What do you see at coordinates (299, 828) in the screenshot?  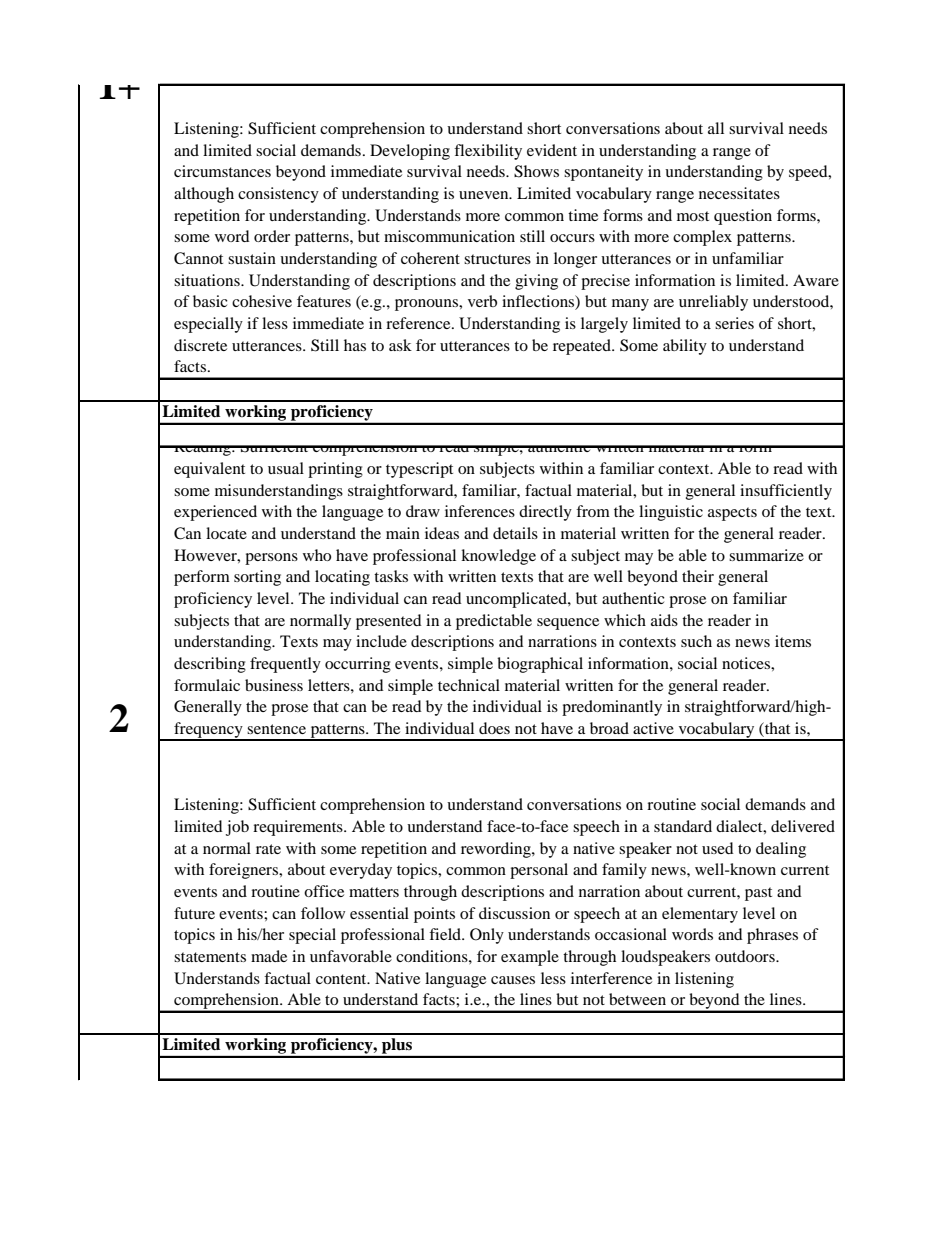 I see `requirements` at bounding box center [299, 828].
